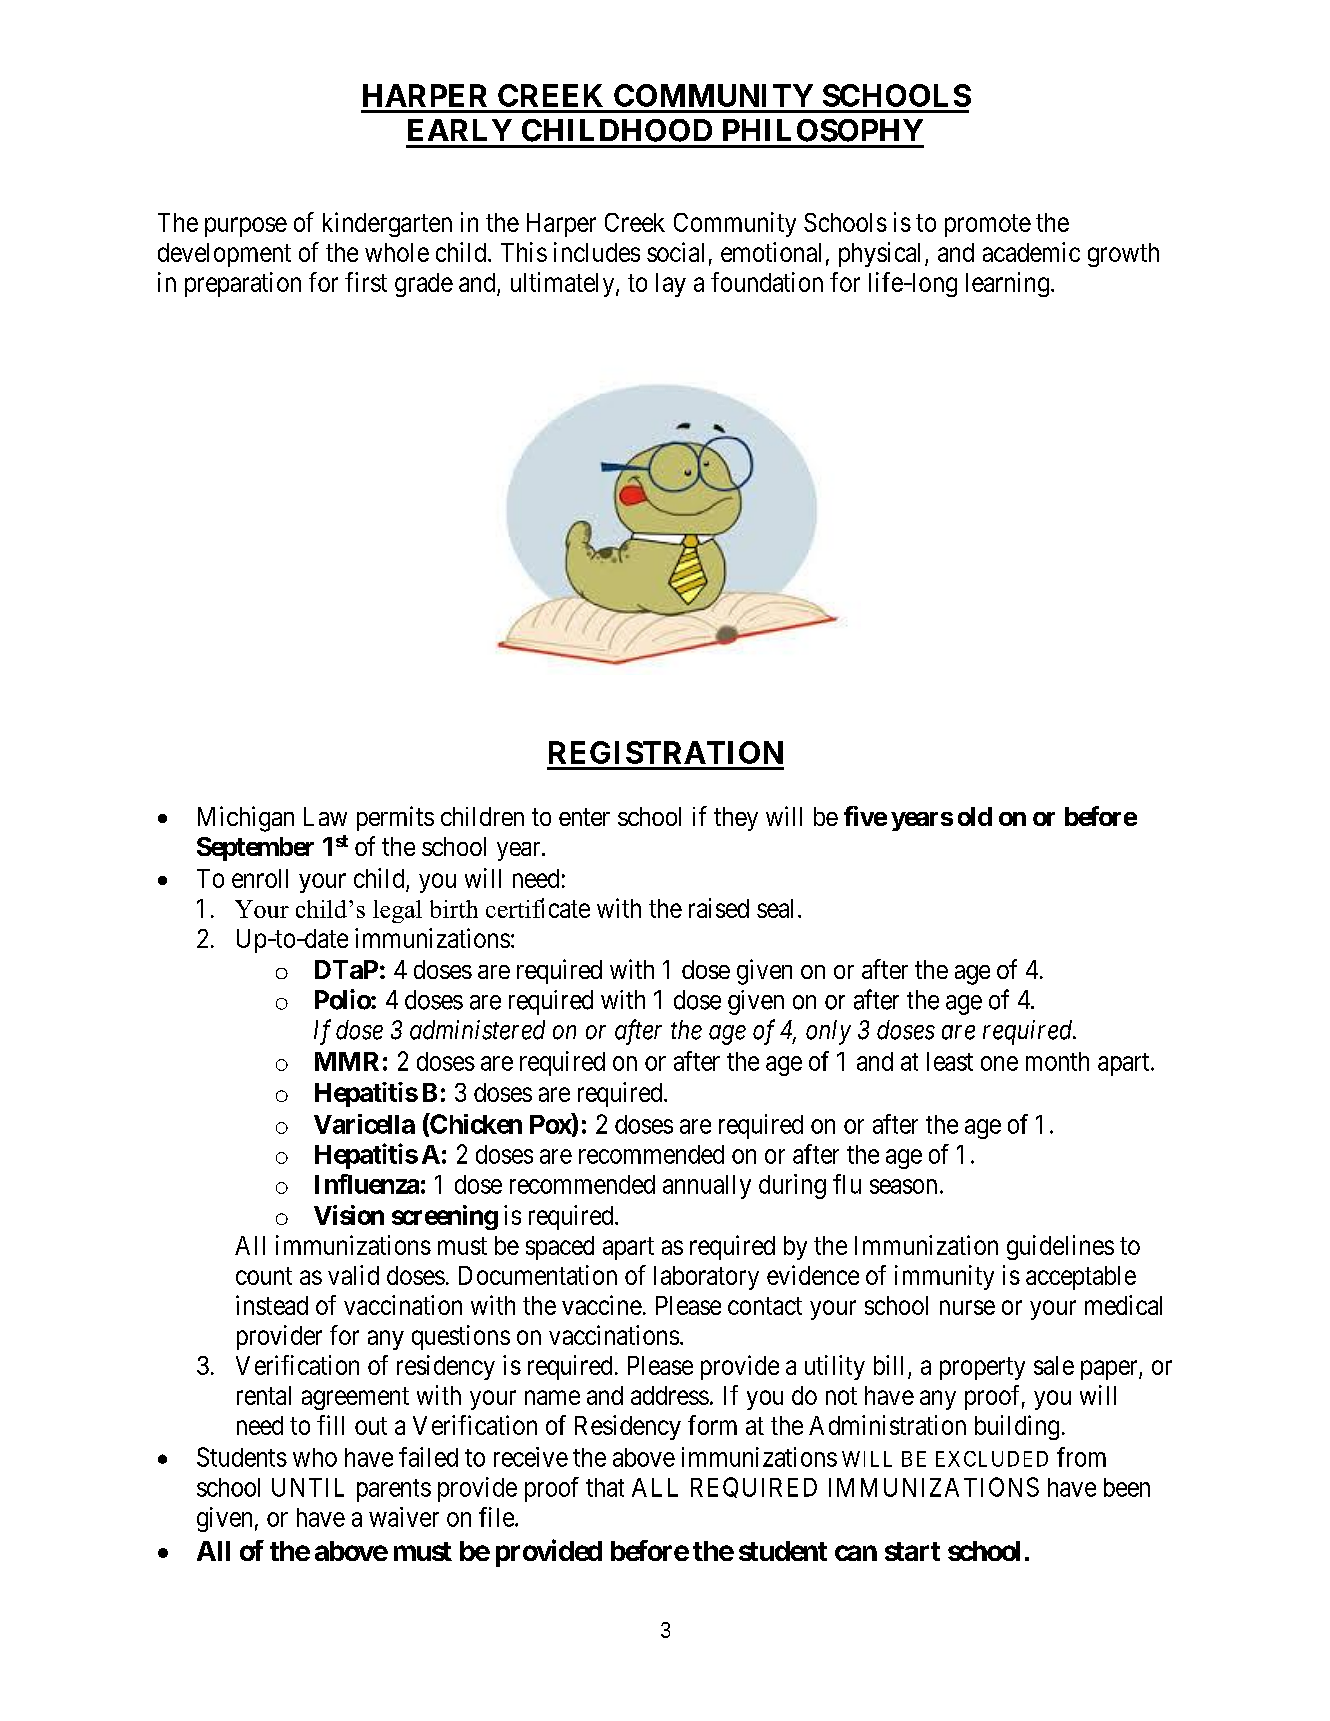  I want to click on kindergarten, so click(387, 224).
